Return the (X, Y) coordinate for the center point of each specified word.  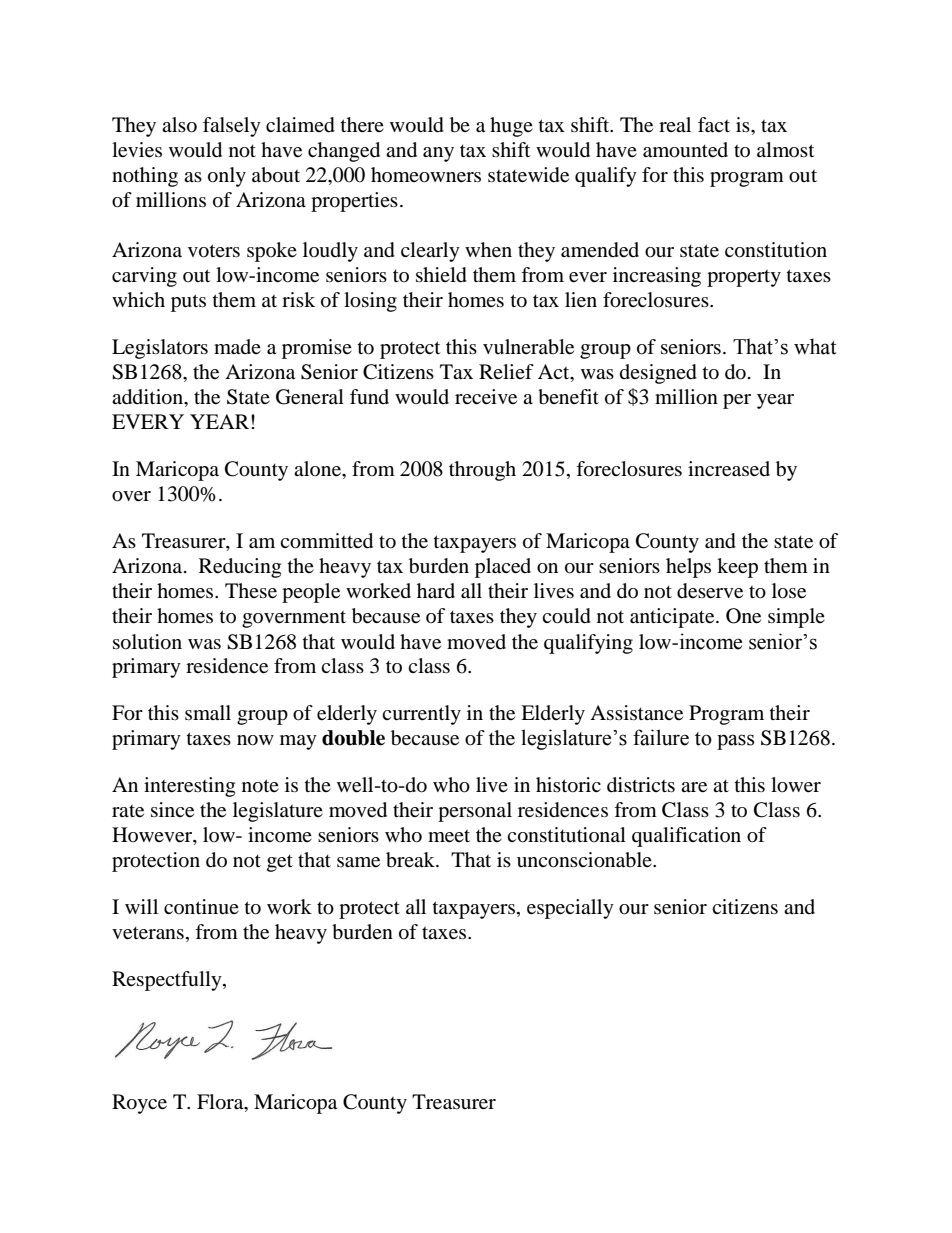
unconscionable (585, 860)
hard (436, 591)
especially (570, 909)
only (227, 177)
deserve (710, 591)
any (438, 154)
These (251, 591)
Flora (221, 1102)
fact (714, 125)
